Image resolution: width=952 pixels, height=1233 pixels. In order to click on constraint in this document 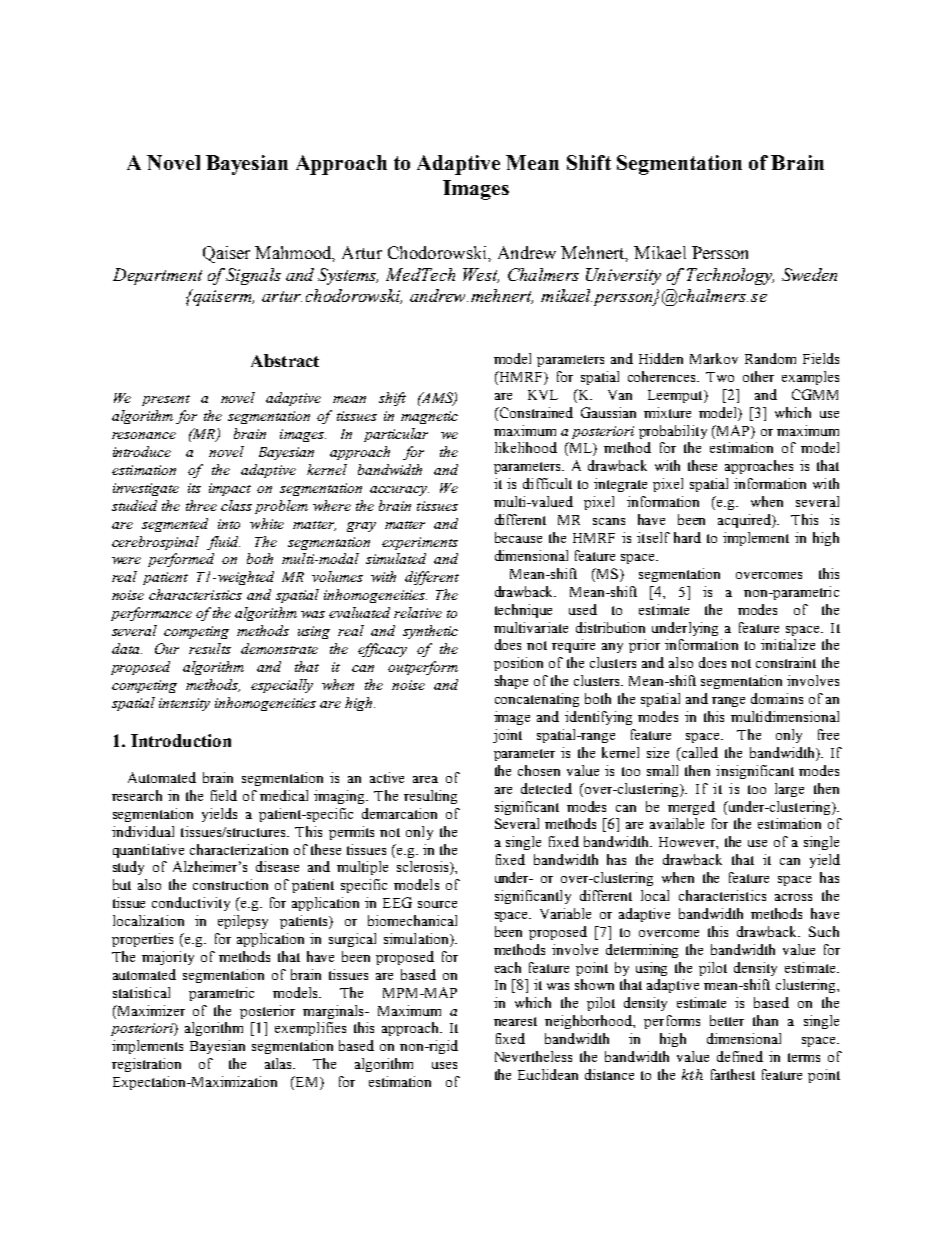, I will do `click(786, 662)`.
